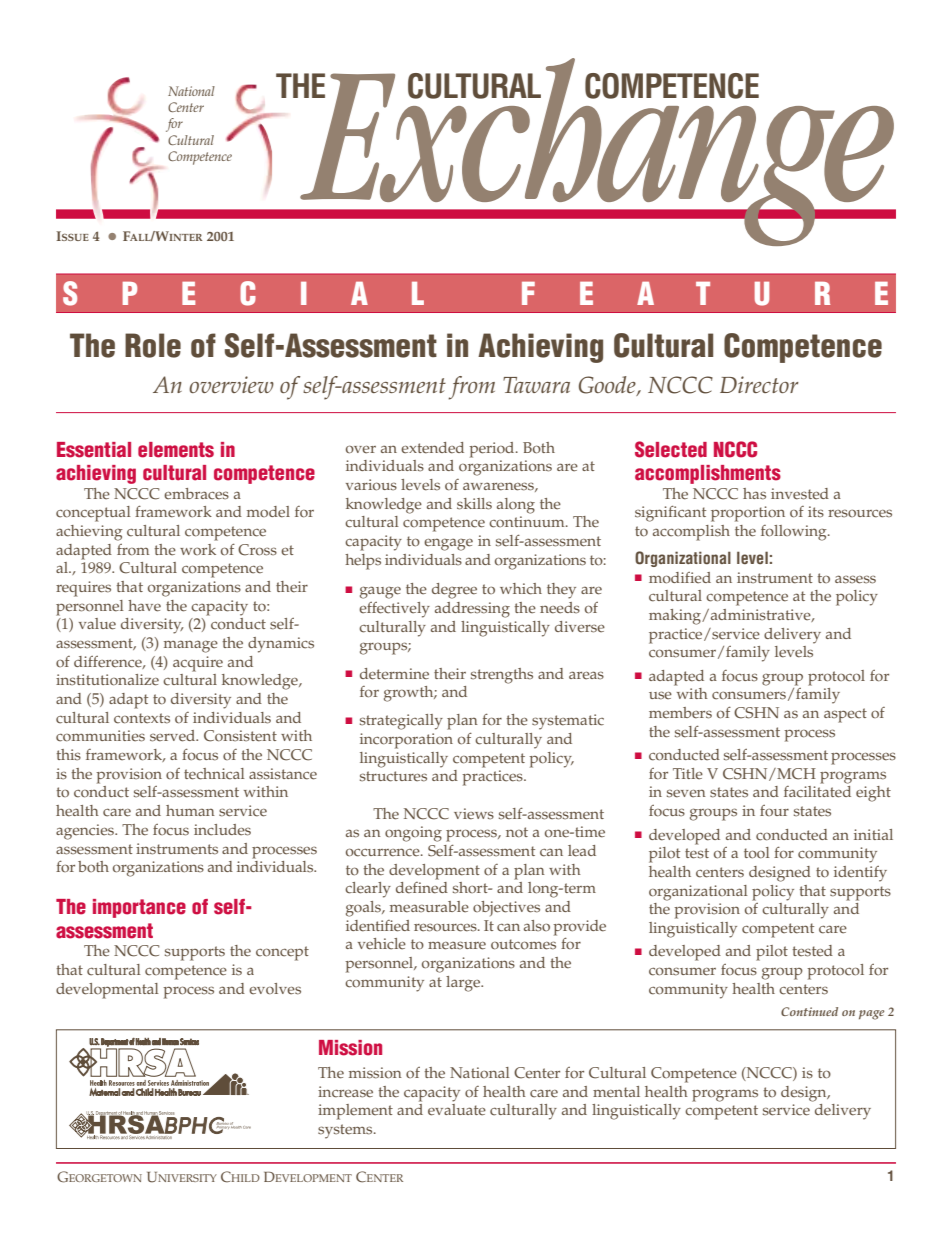 The height and width of the screenshot is (1233, 952). I want to click on Exchange, so click(597, 152).
